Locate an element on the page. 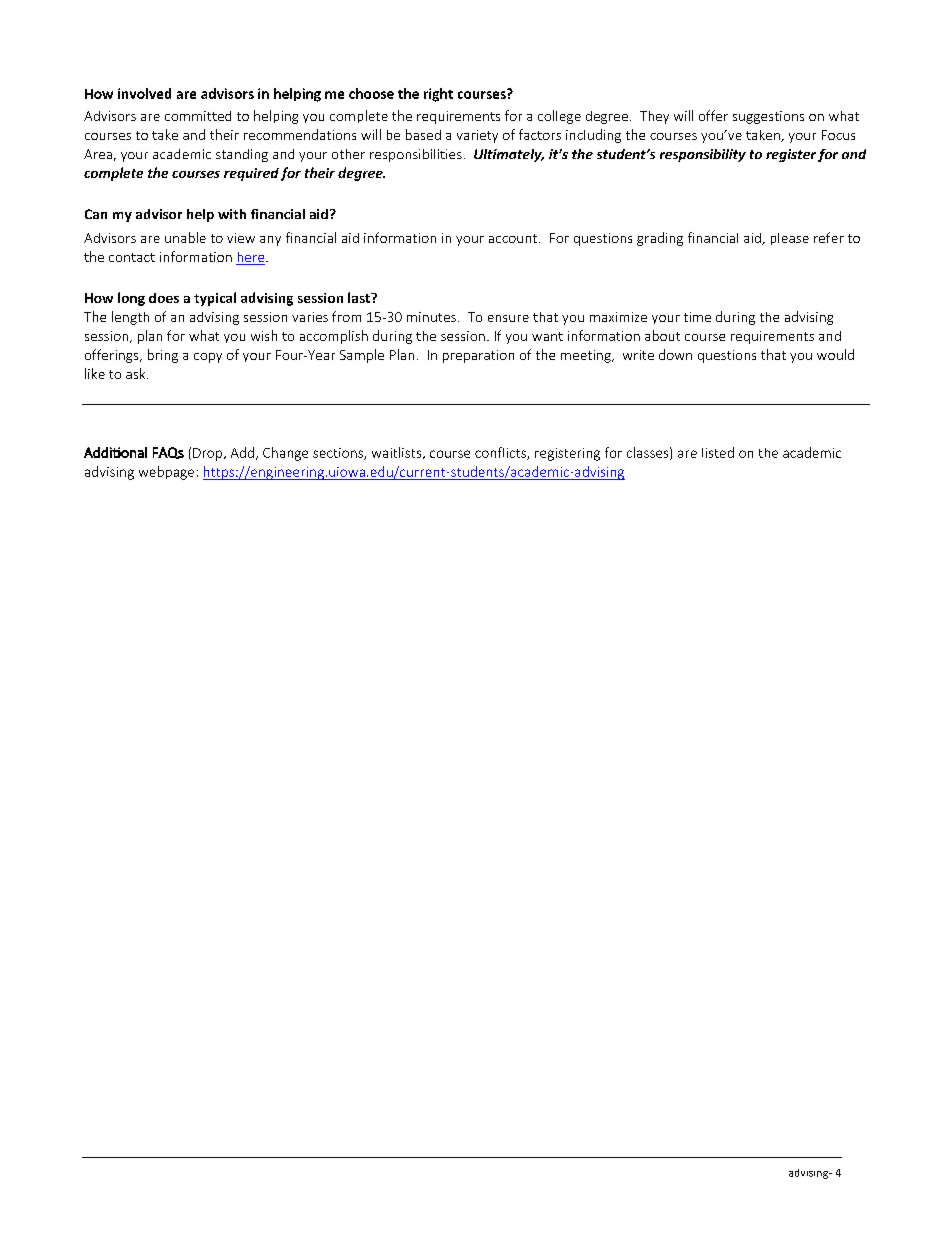  conflicts is located at coordinates (501, 453).
